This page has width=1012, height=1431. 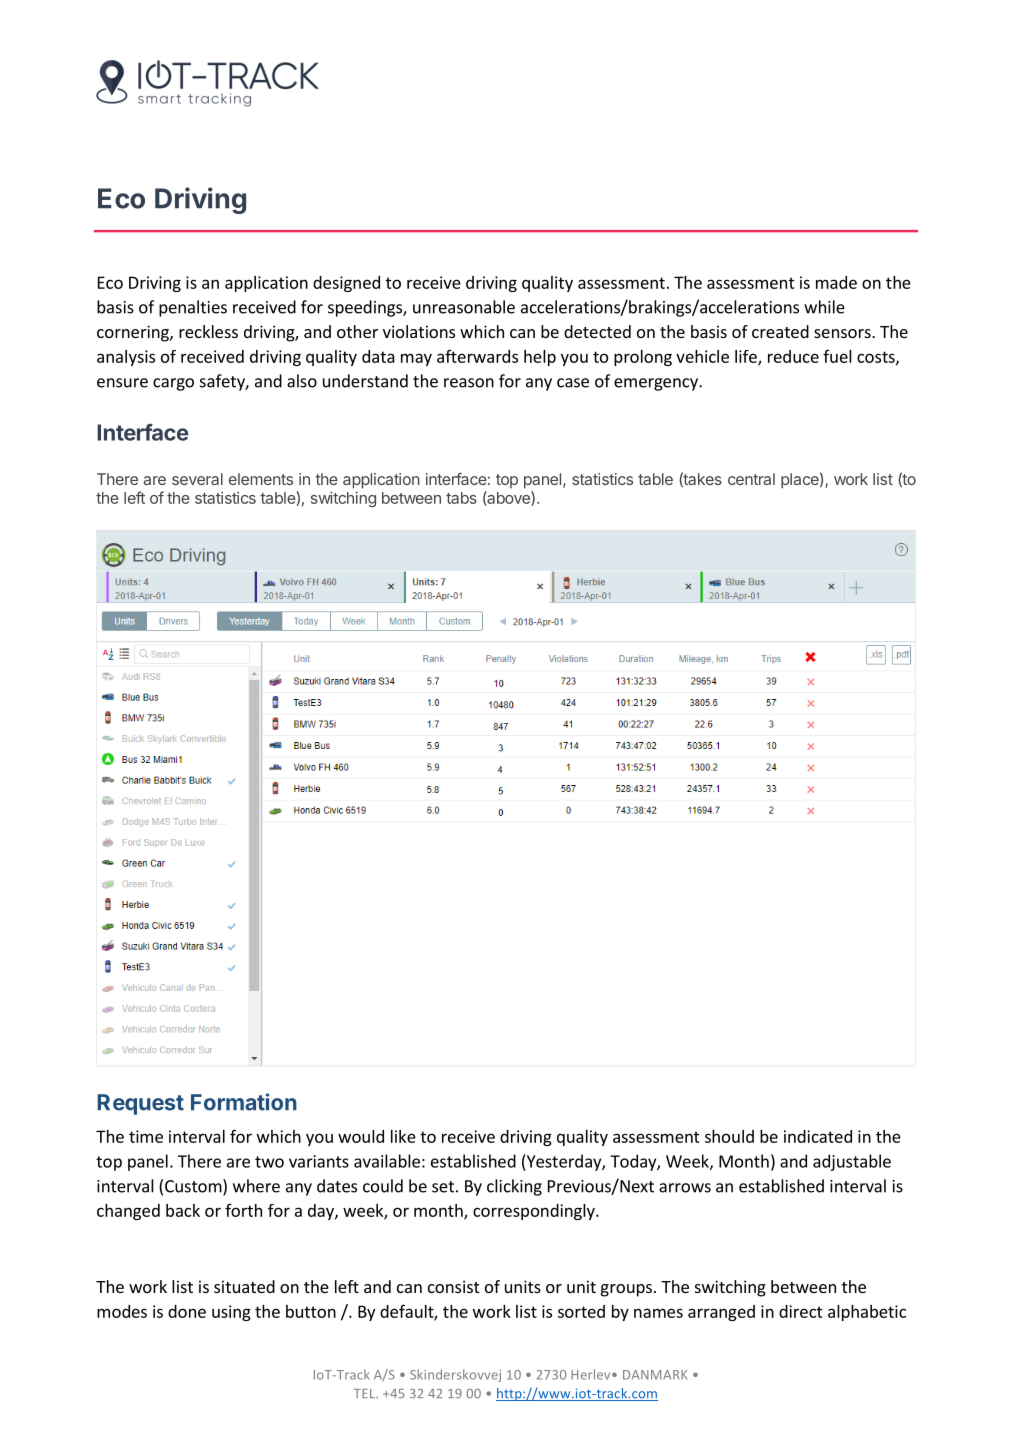 I want to click on elements, so click(x=261, y=479).
